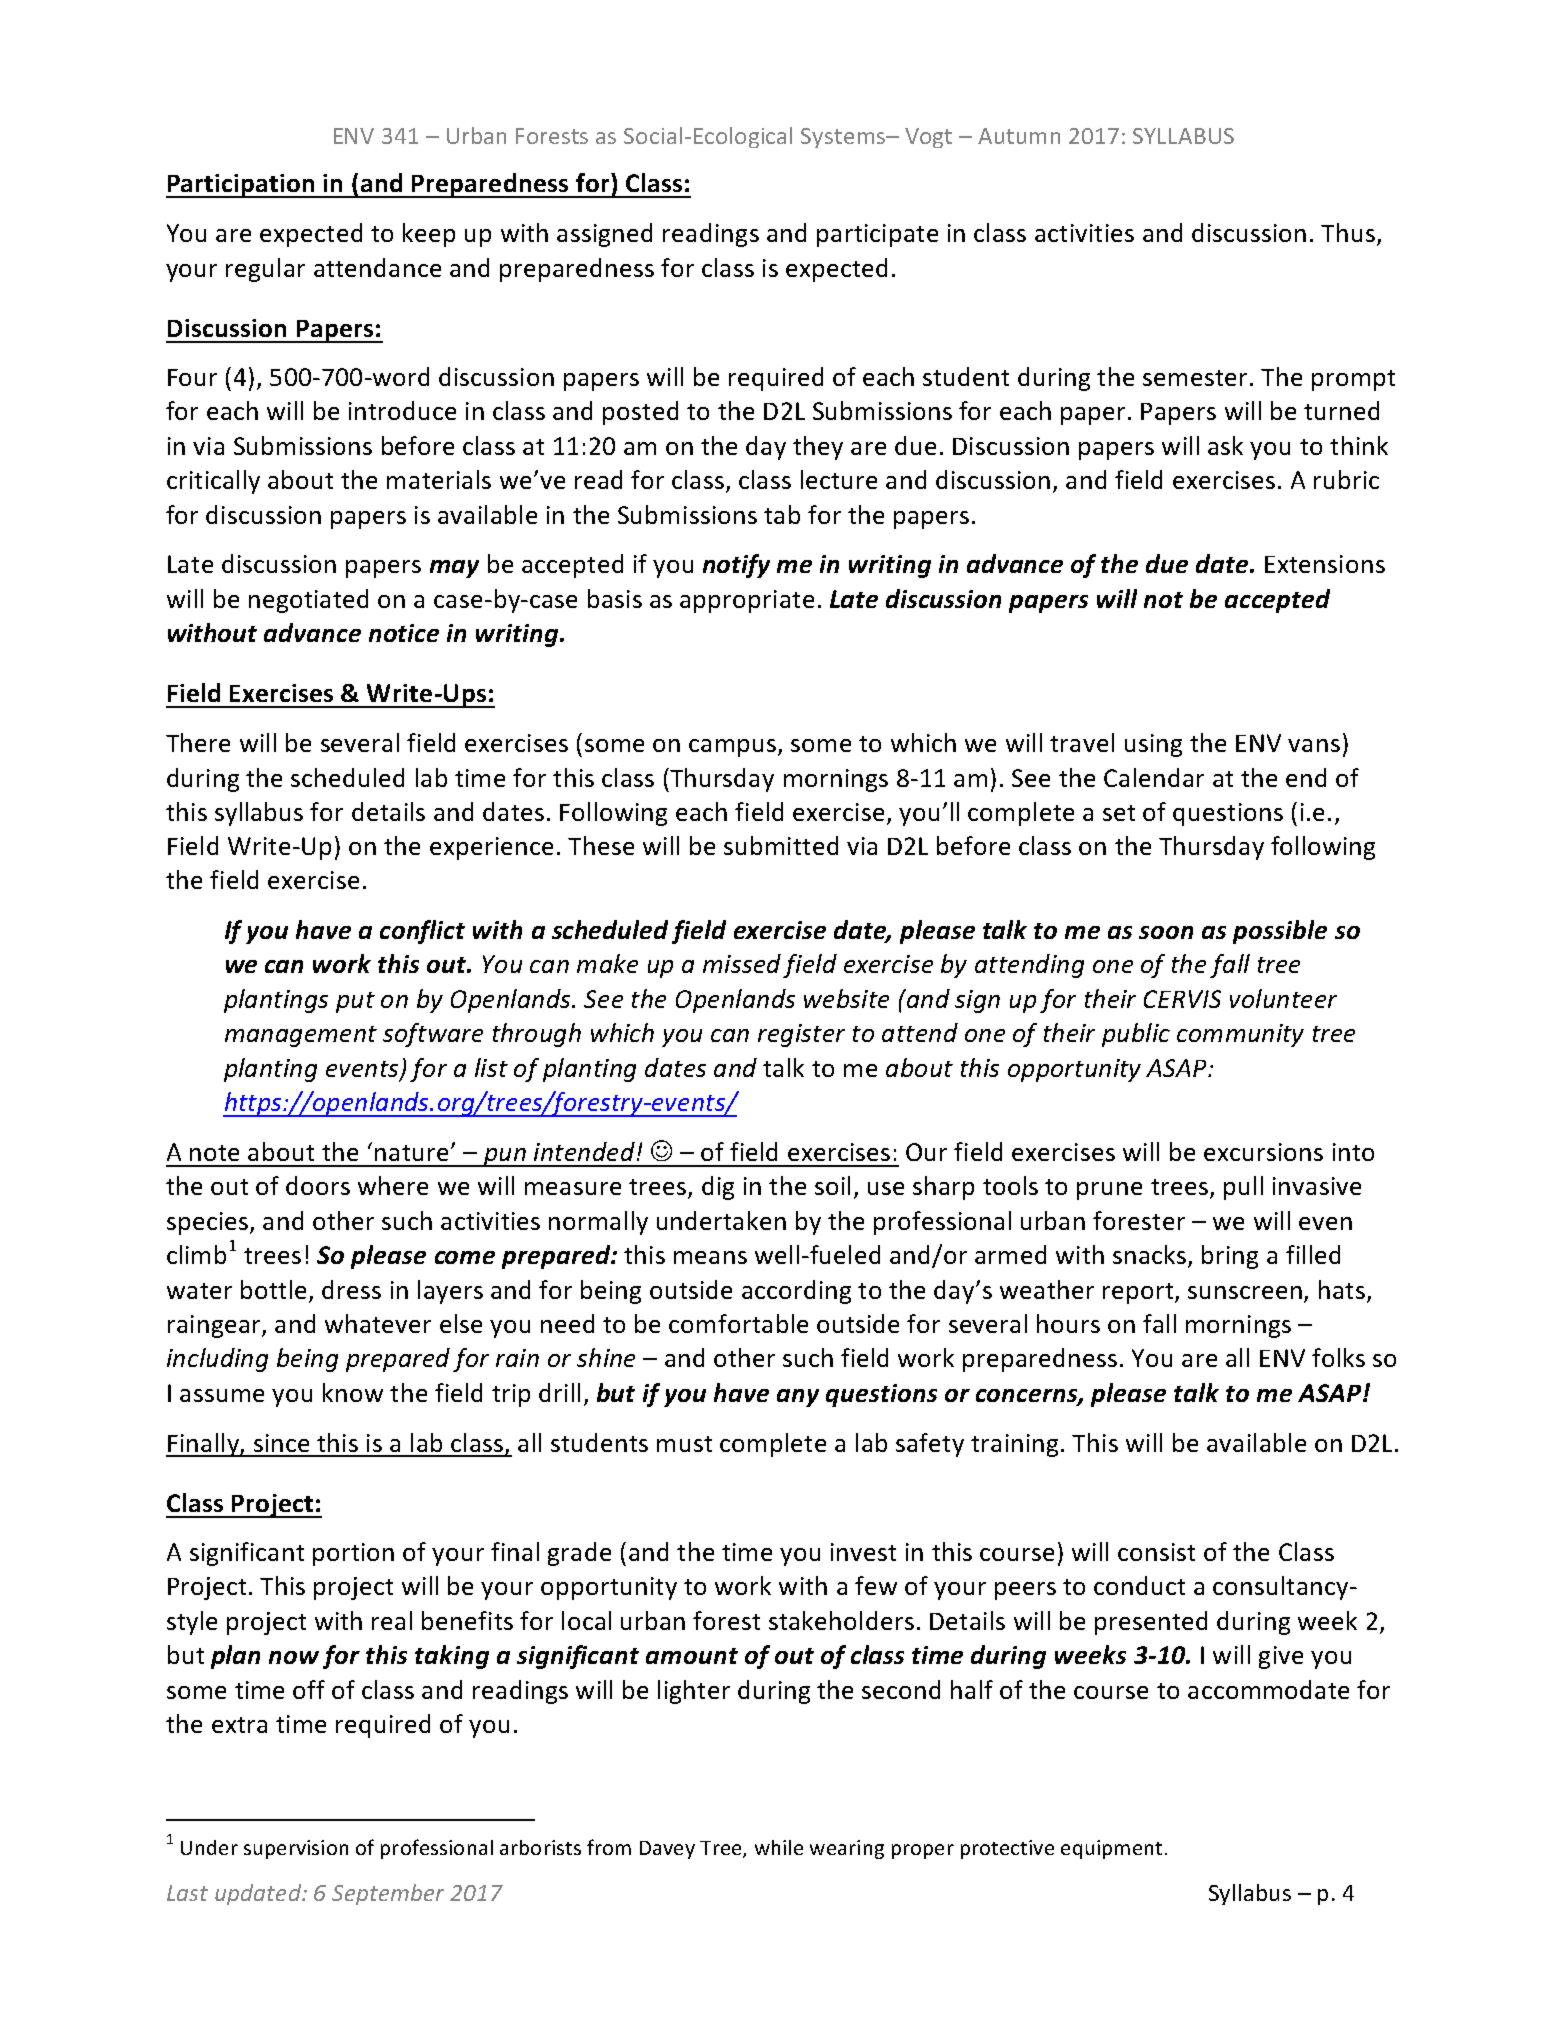  Describe the element at coordinates (241, 186) in the screenshot. I see `Participation` at that location.
